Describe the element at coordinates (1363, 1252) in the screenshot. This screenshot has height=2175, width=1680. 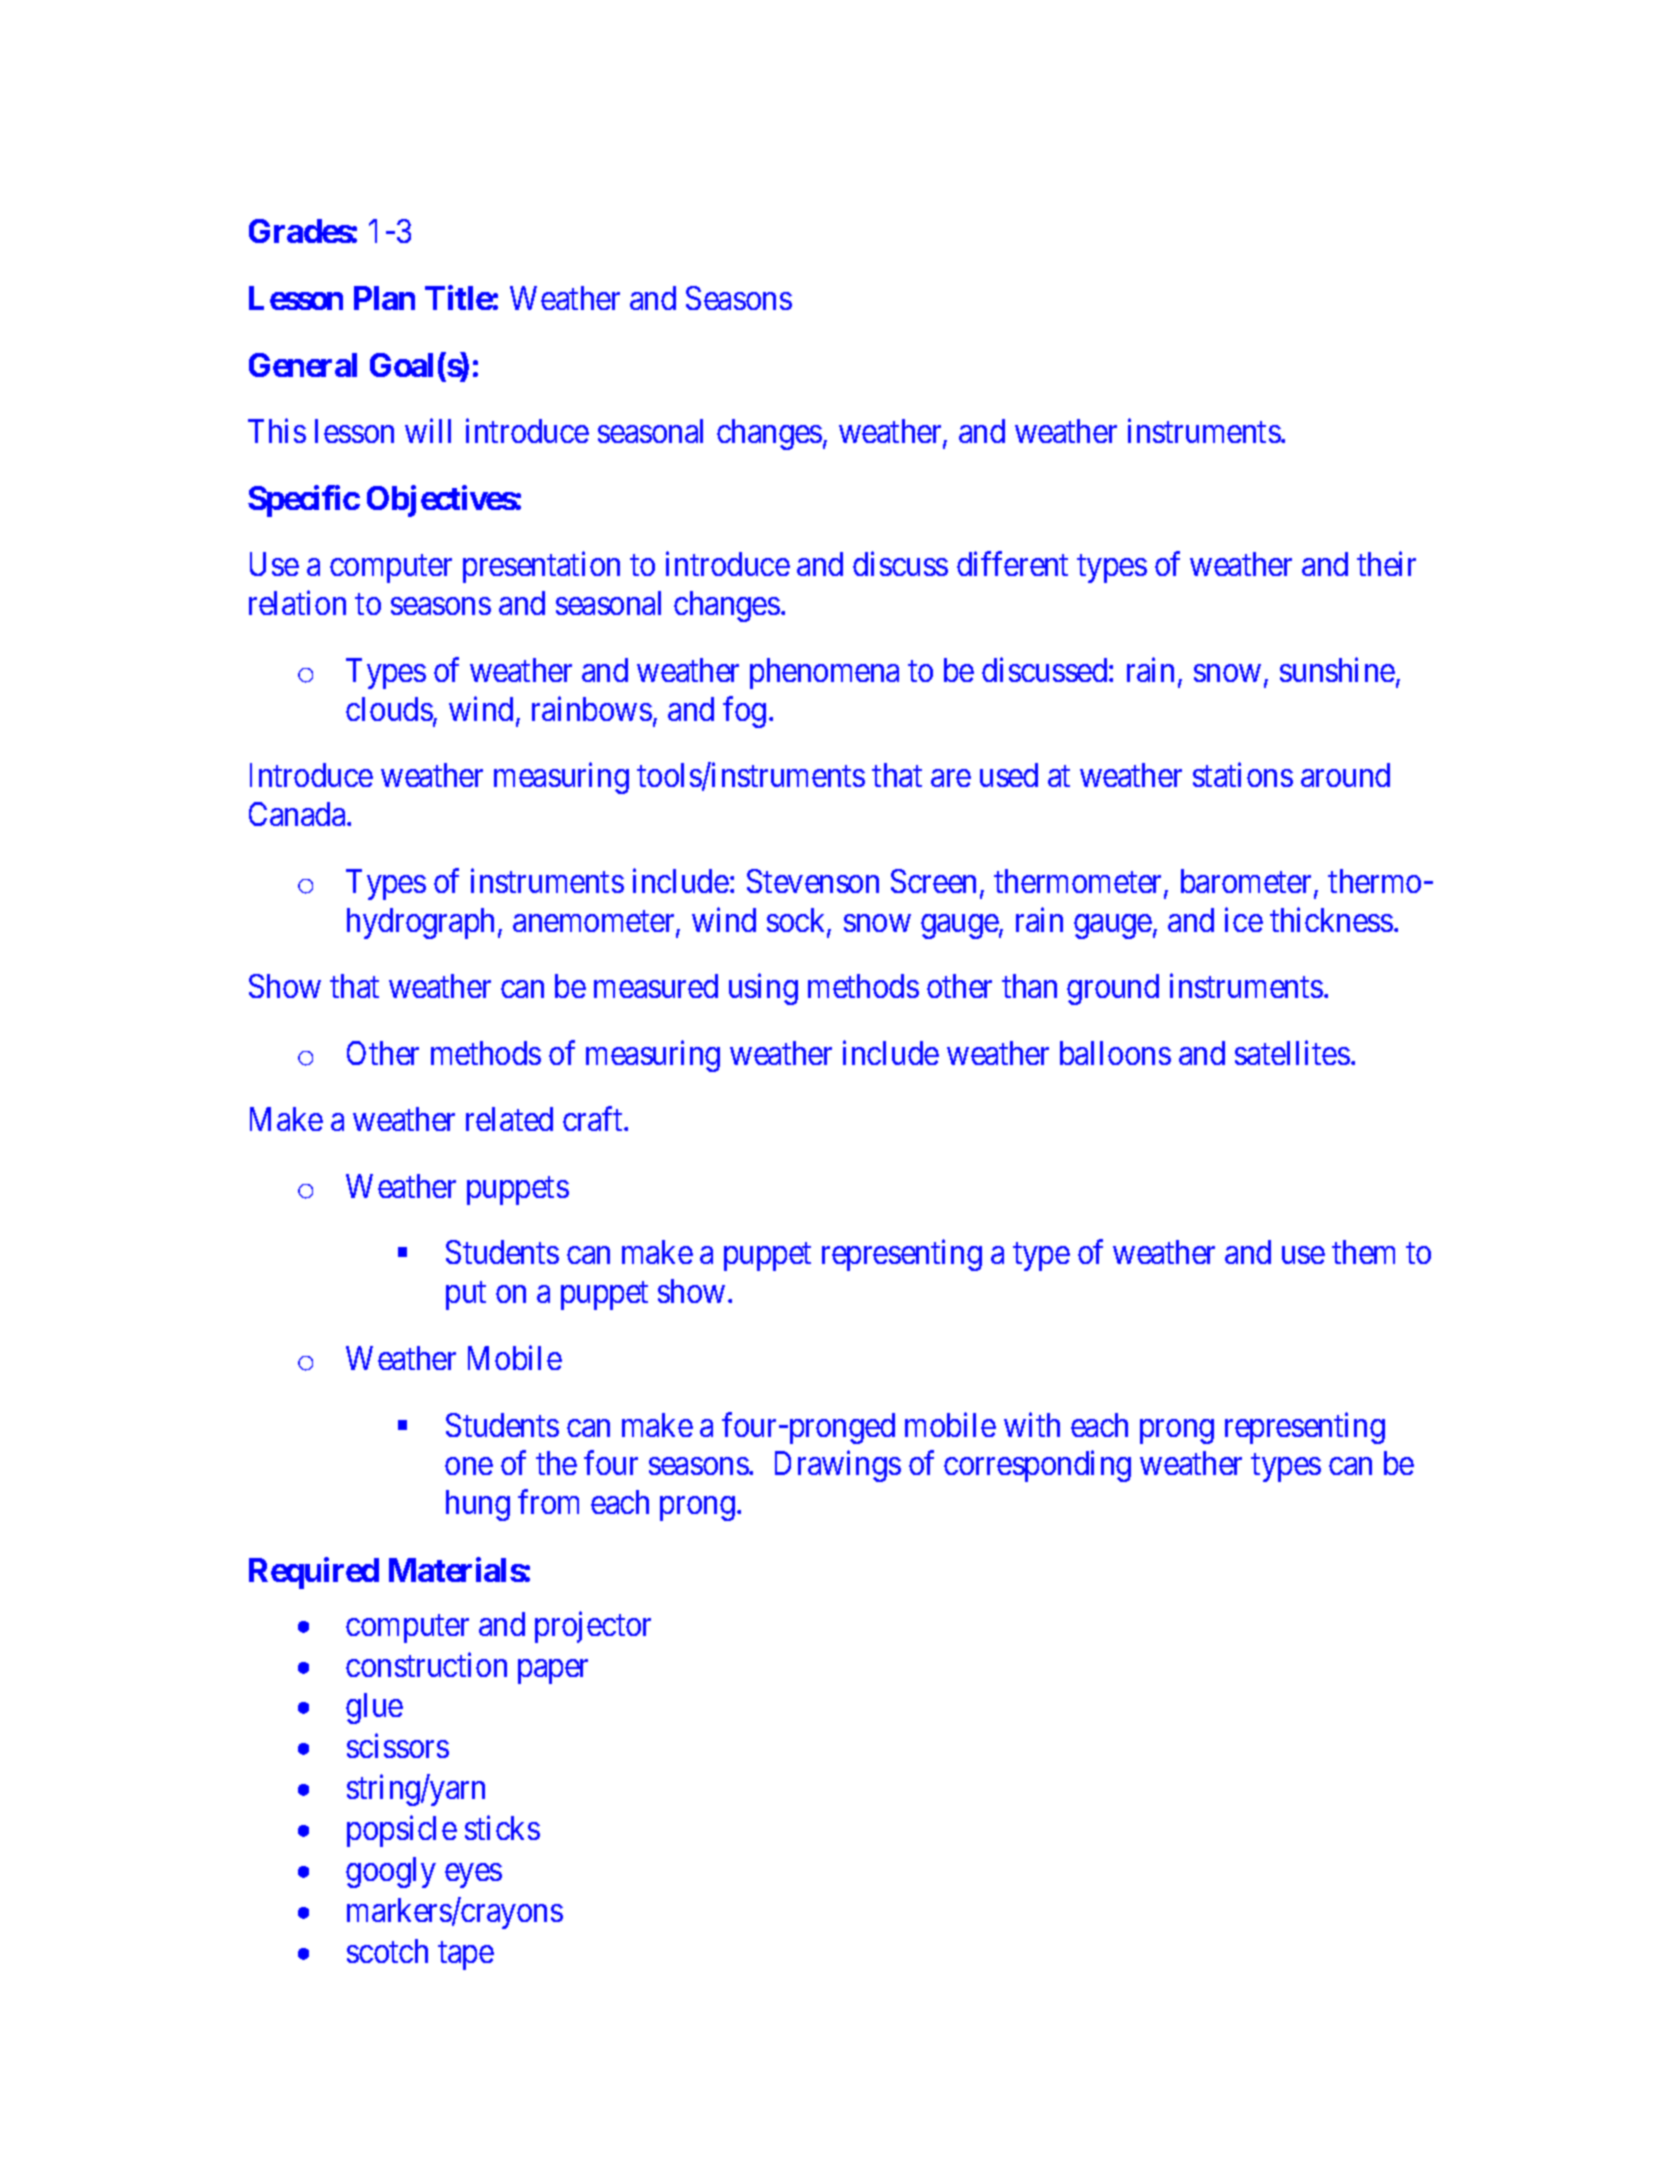
I see `them` at that location.
